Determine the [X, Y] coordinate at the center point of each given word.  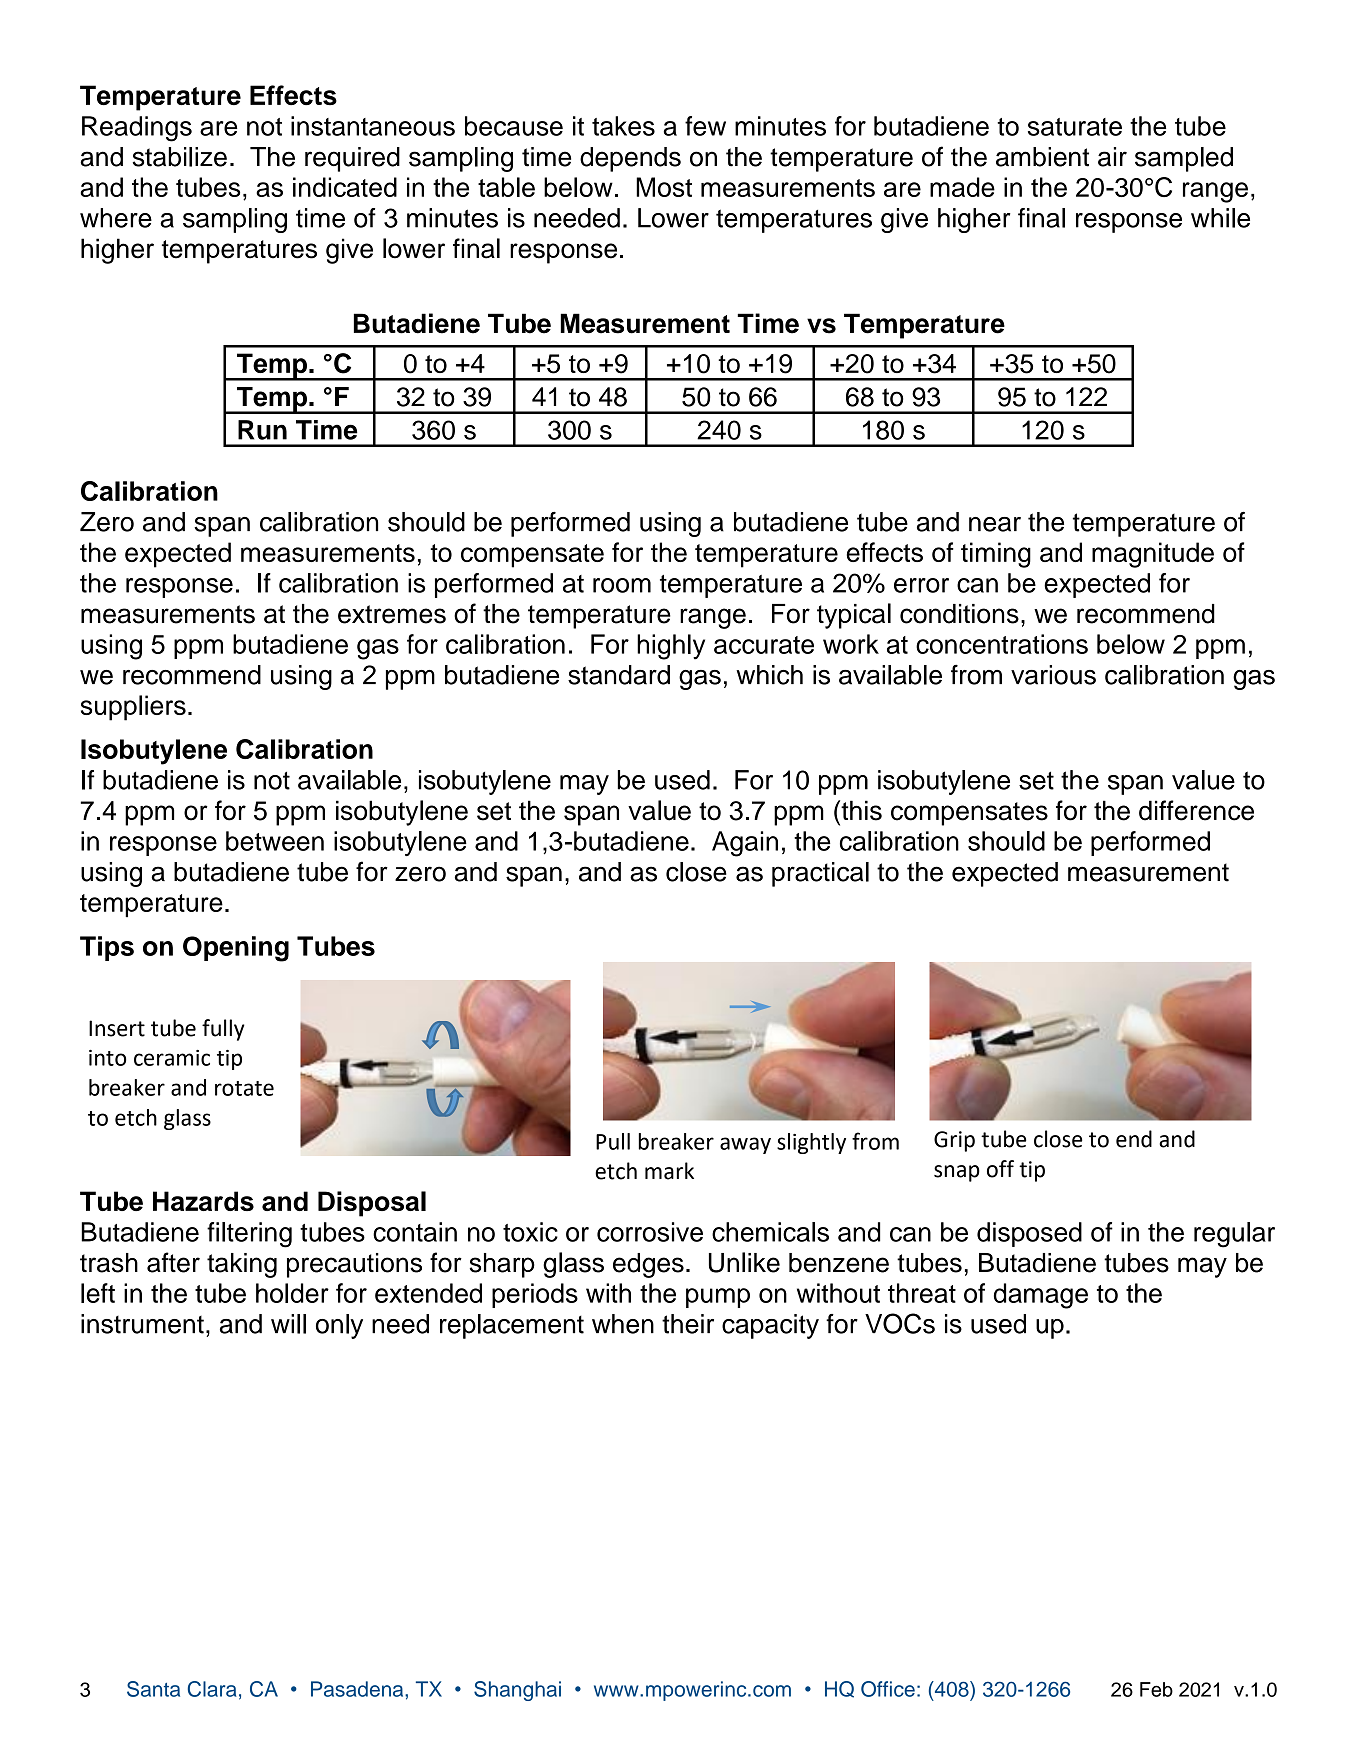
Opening [236, 949]
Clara [212, 1689]
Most [664, 187]
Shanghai [517, 1691]
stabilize [180, 157]
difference [1196, 810]
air [1112, 157]
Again [745, 844]
